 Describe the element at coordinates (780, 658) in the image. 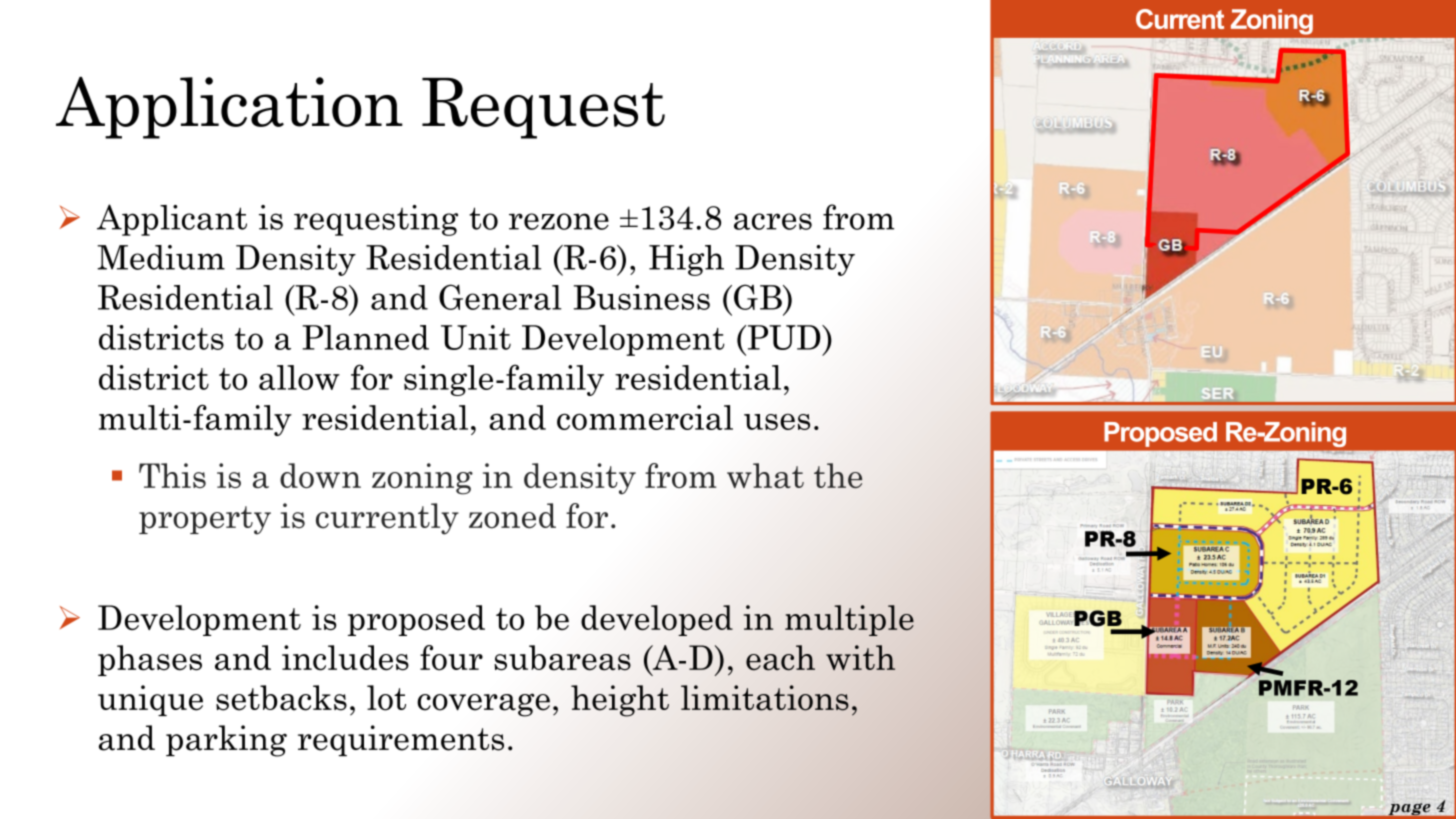

I see `each` at that location.
